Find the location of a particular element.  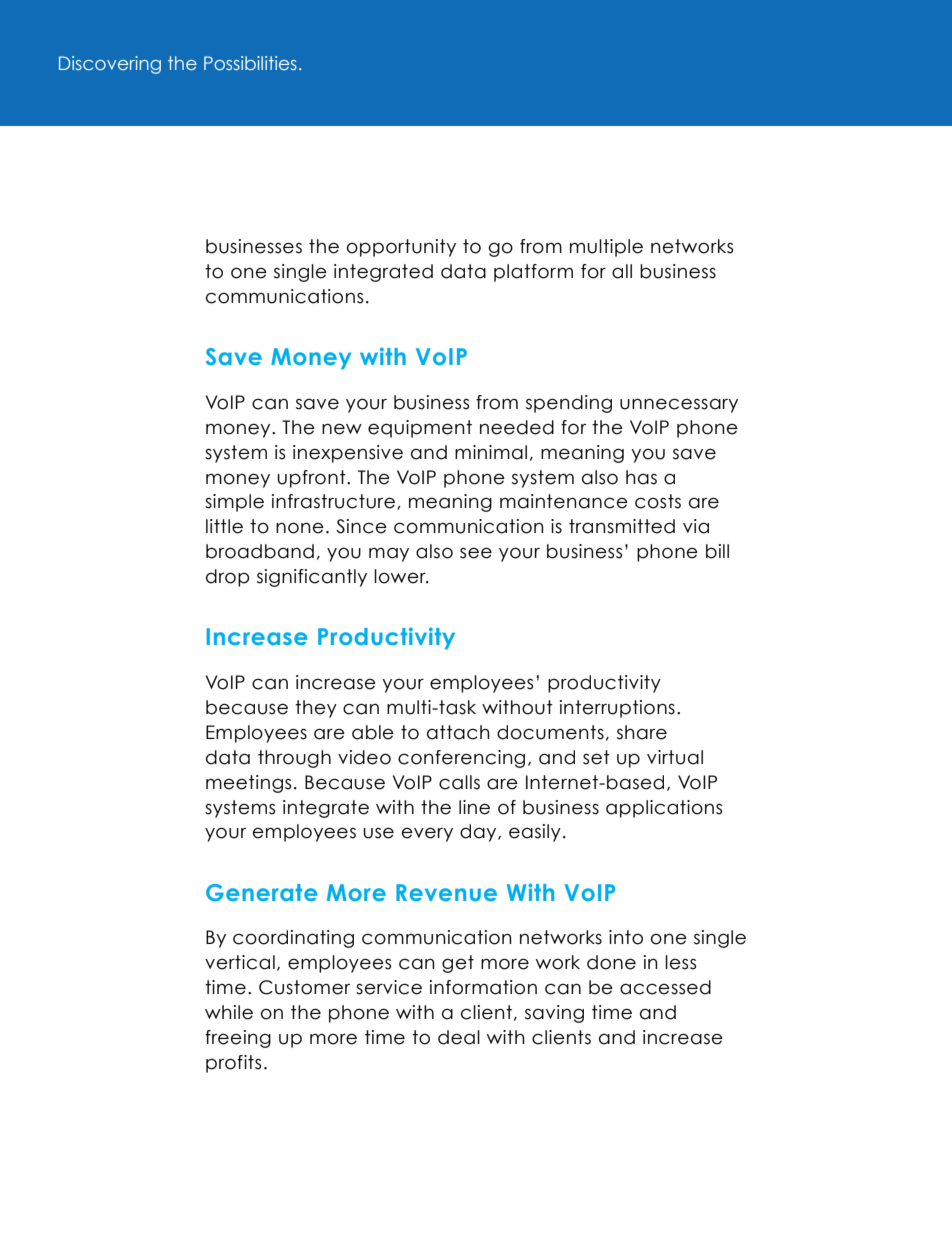

opportunity is located at coordinates (401, 248).
